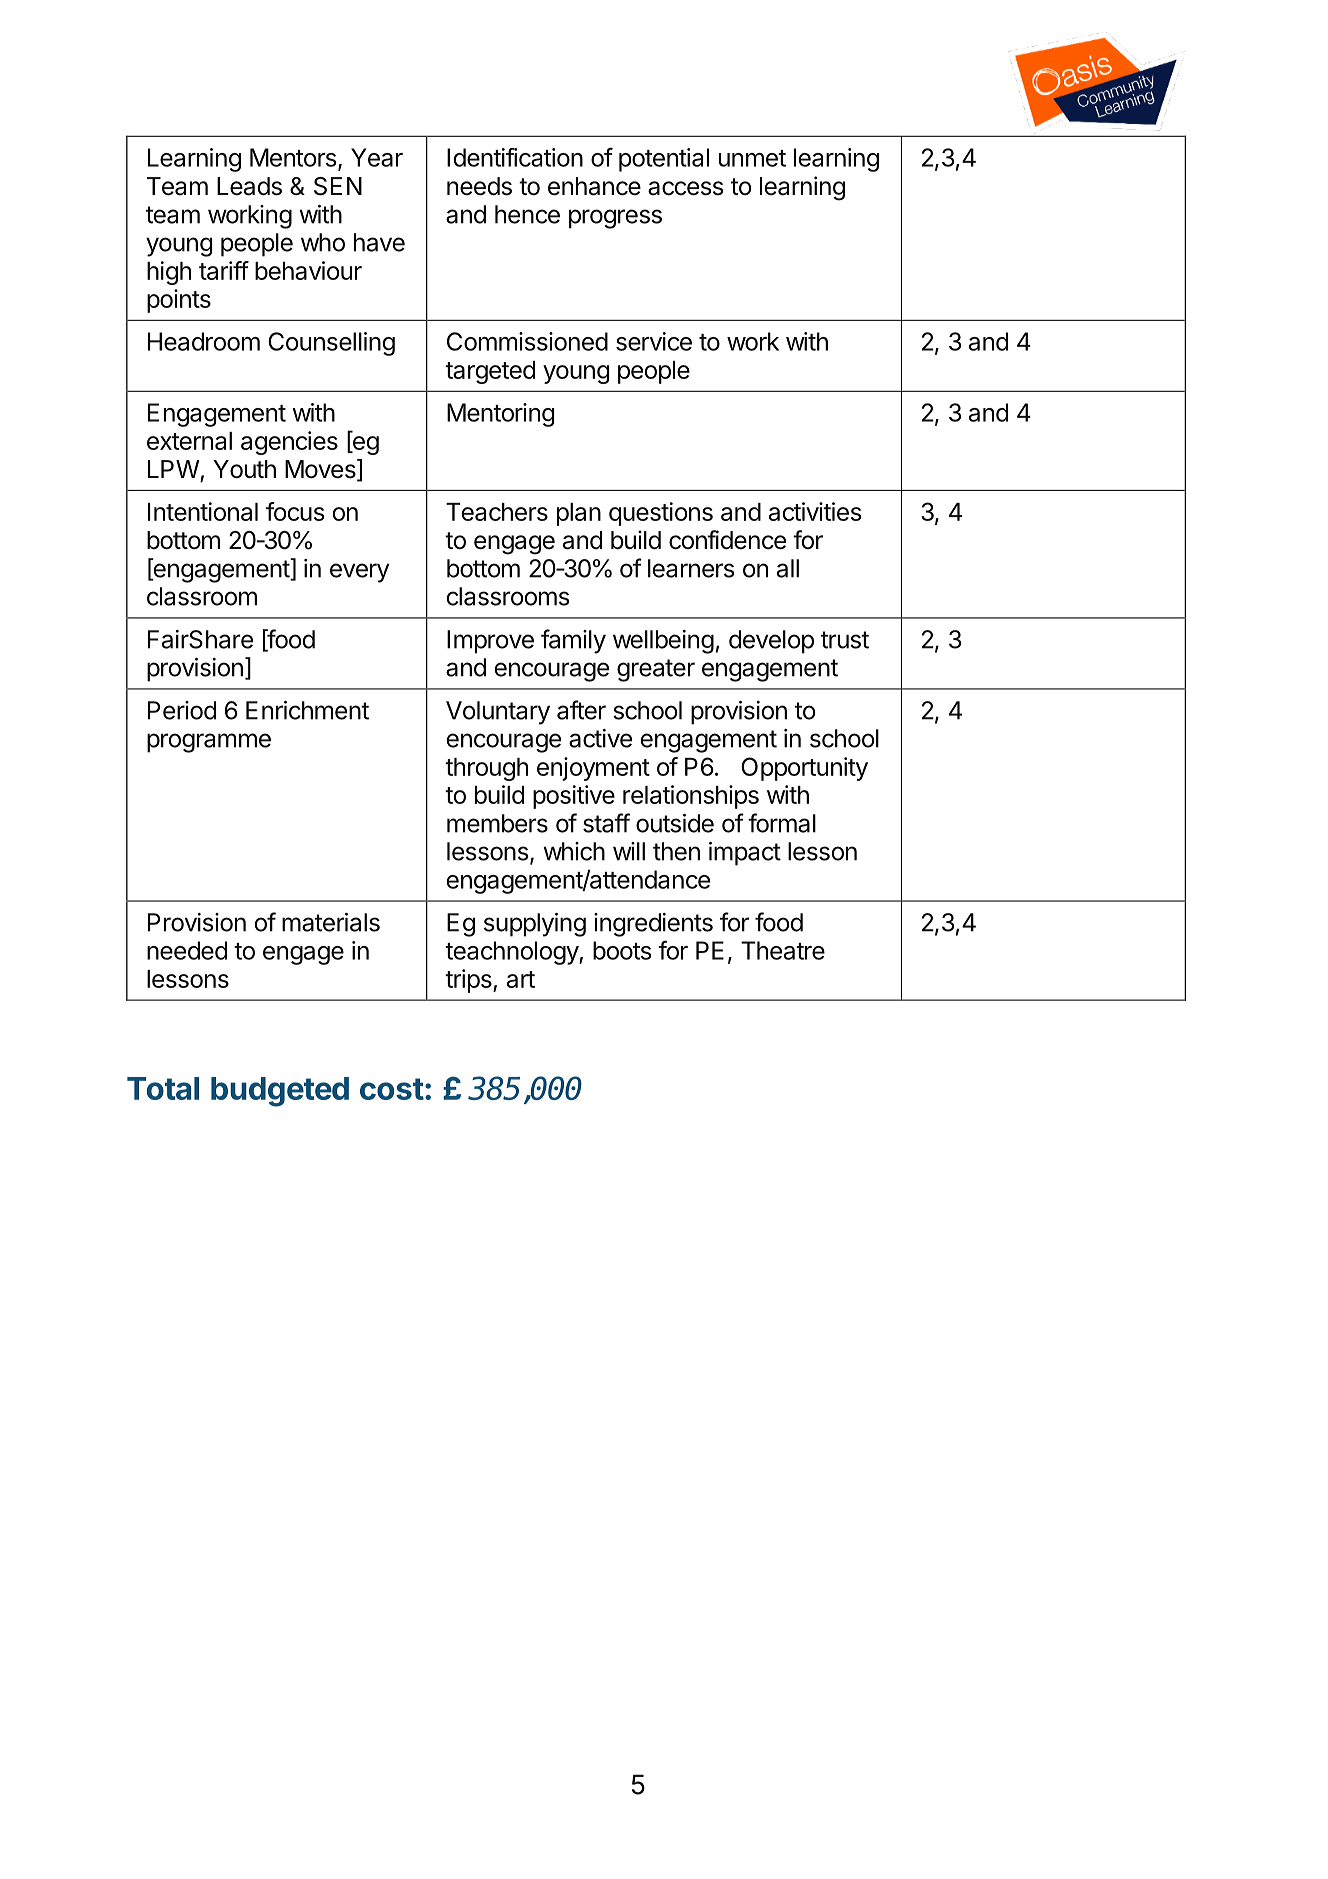 The width and height of the document is (1328, 1879). I want to click on cost, so click(392, 1089).
